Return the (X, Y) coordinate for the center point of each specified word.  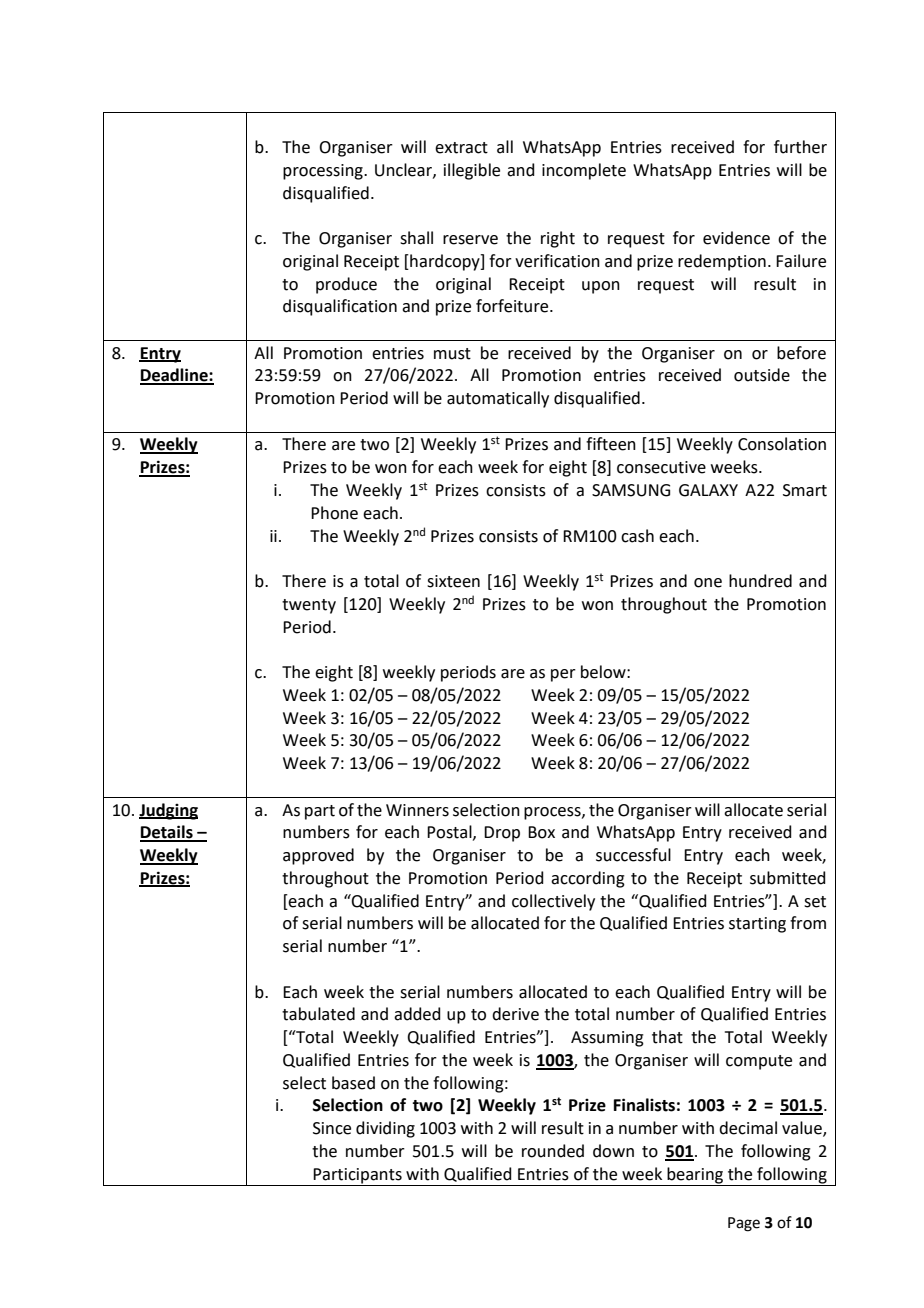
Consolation (782, 444)
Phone (334, 513)
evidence (736, 238)
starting (757, 925)
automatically (498, 399)
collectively (553, 902)
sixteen (453, 581)
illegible (472, 171)
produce (346, 285)
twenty (309, 606)
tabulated (318, 1014)
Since (332, 1128)
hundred (760, 581)
